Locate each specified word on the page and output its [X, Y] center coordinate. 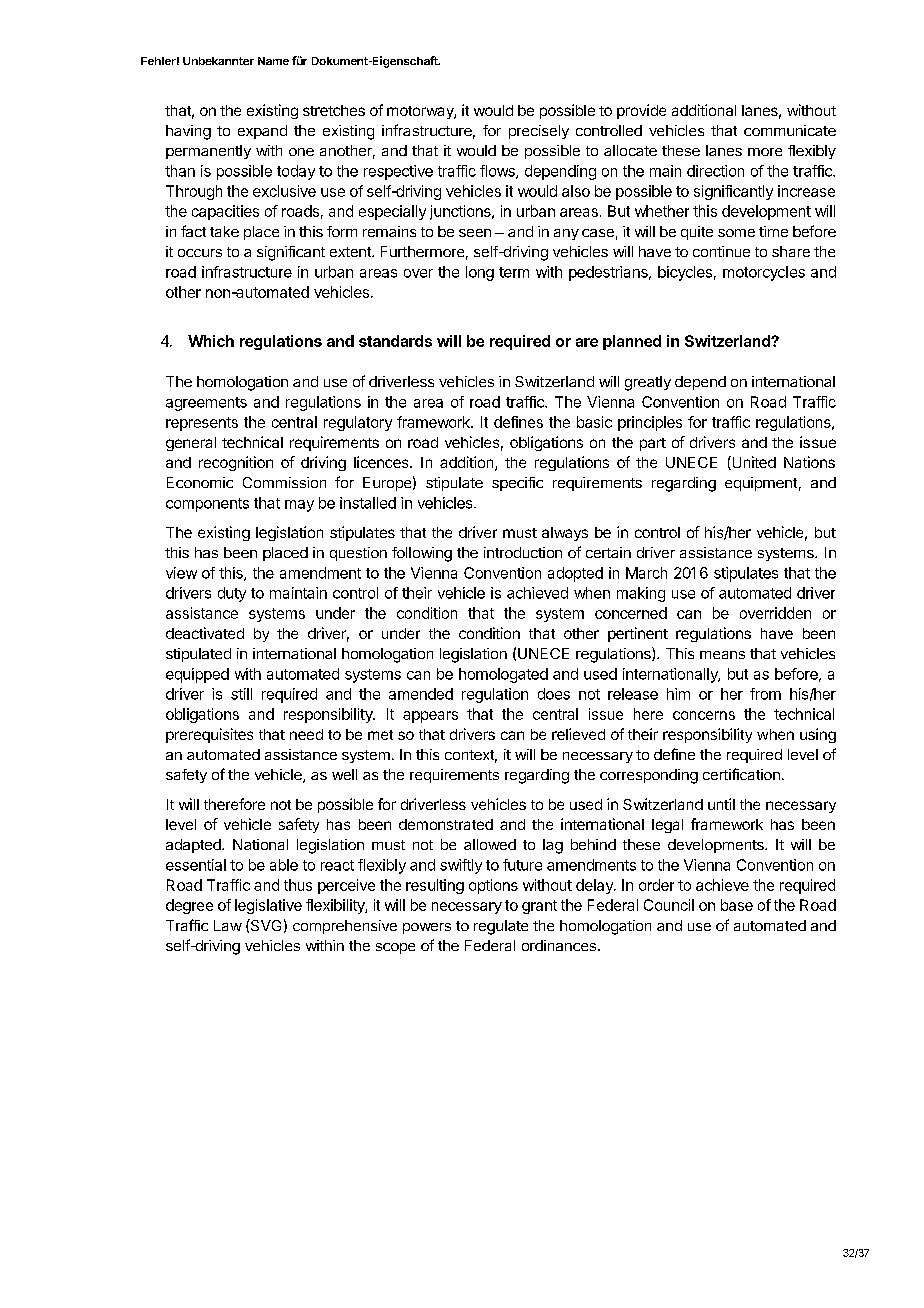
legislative [268, 906]
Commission [284, 482]
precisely [539, 132]
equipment [761, 484]
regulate [501, 927]
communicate [790, 130]
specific [517, 484]
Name [273, 61]
